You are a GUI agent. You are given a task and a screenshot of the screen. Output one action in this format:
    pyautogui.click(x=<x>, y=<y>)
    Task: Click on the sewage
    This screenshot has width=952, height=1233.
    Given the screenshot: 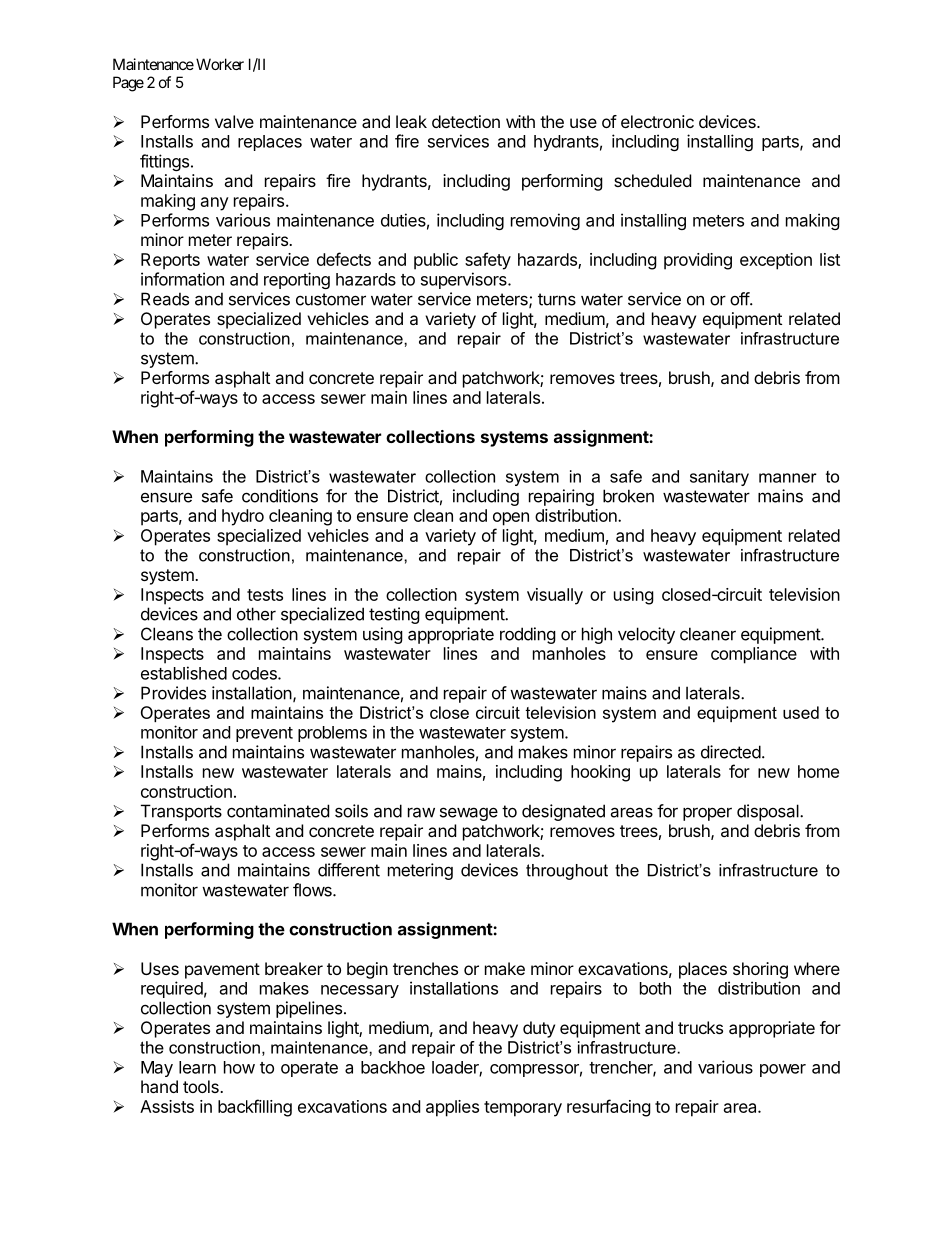 What is the action you would take?
    pyautogui.click(x=469, y=814)
